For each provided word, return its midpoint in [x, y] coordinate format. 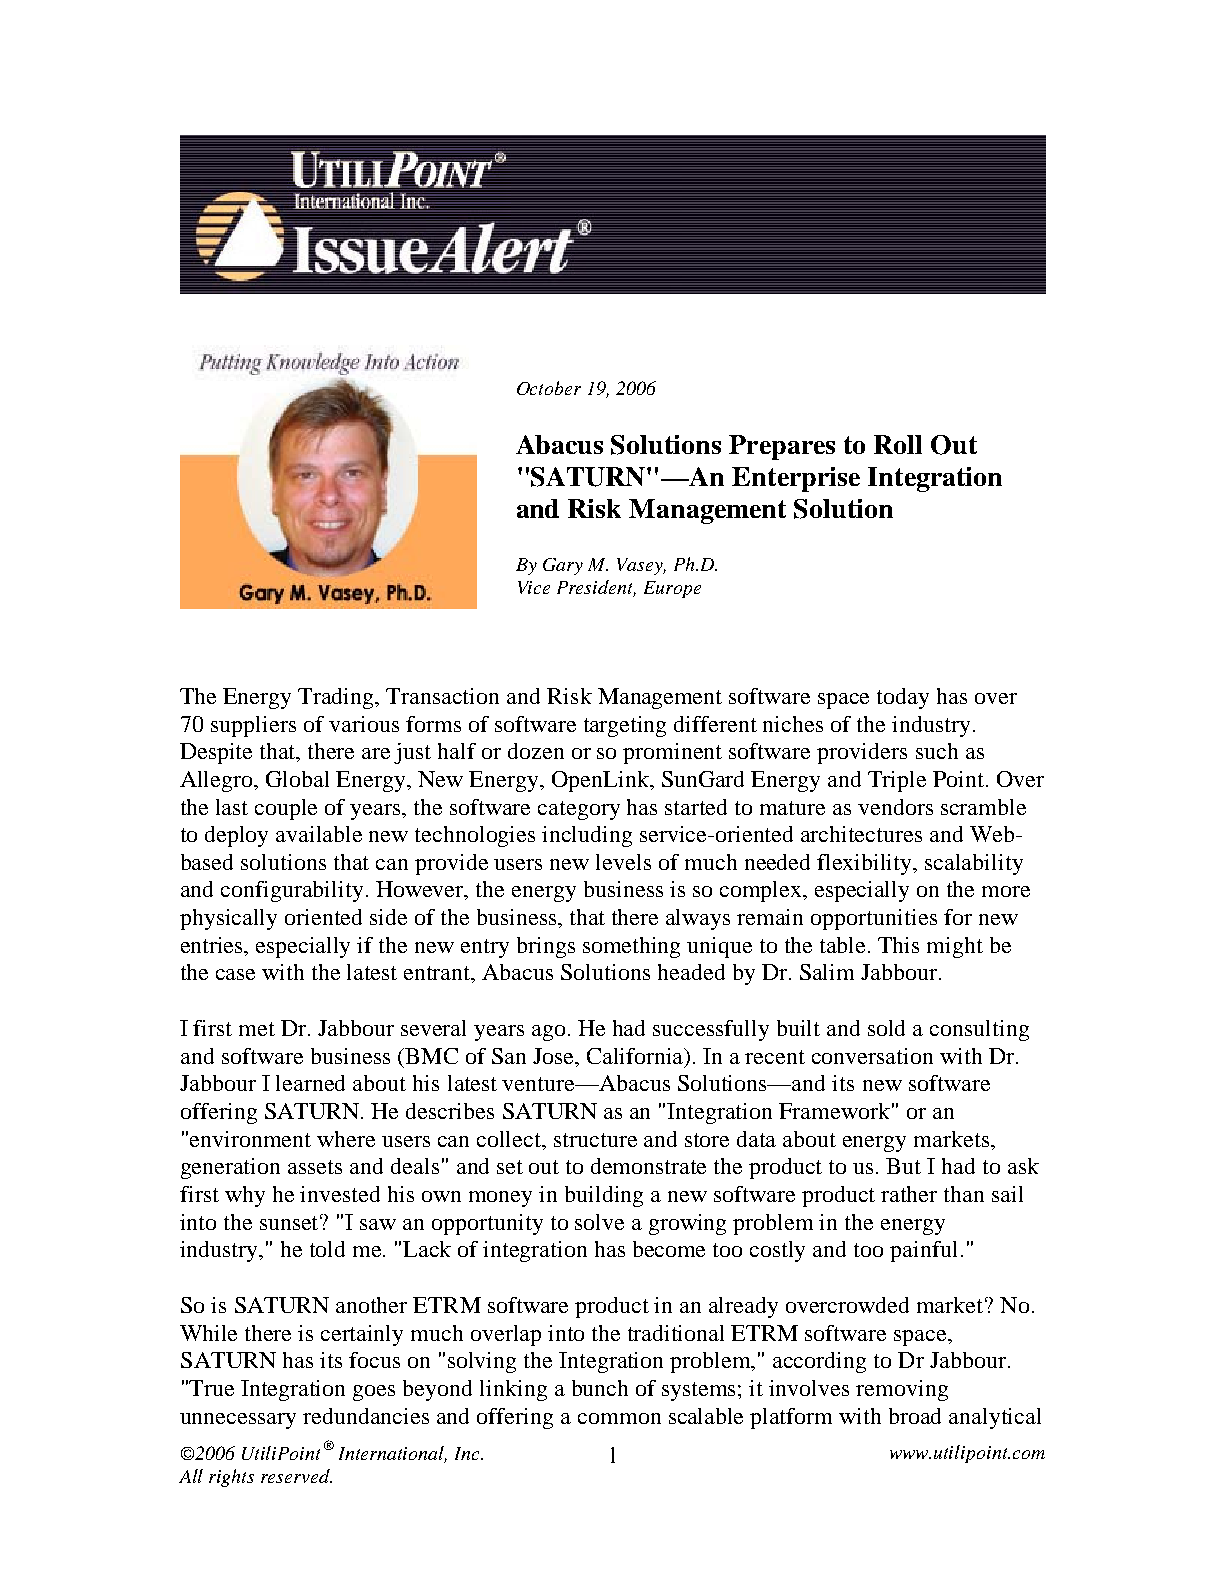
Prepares [782, 447]
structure [595, 1140]
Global [297, 779]
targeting [625, 726]
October [549, 388]
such [937, 751]
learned [310, 1083]
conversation [872, 1056]
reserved [296, 1476]
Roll [898, 444]
